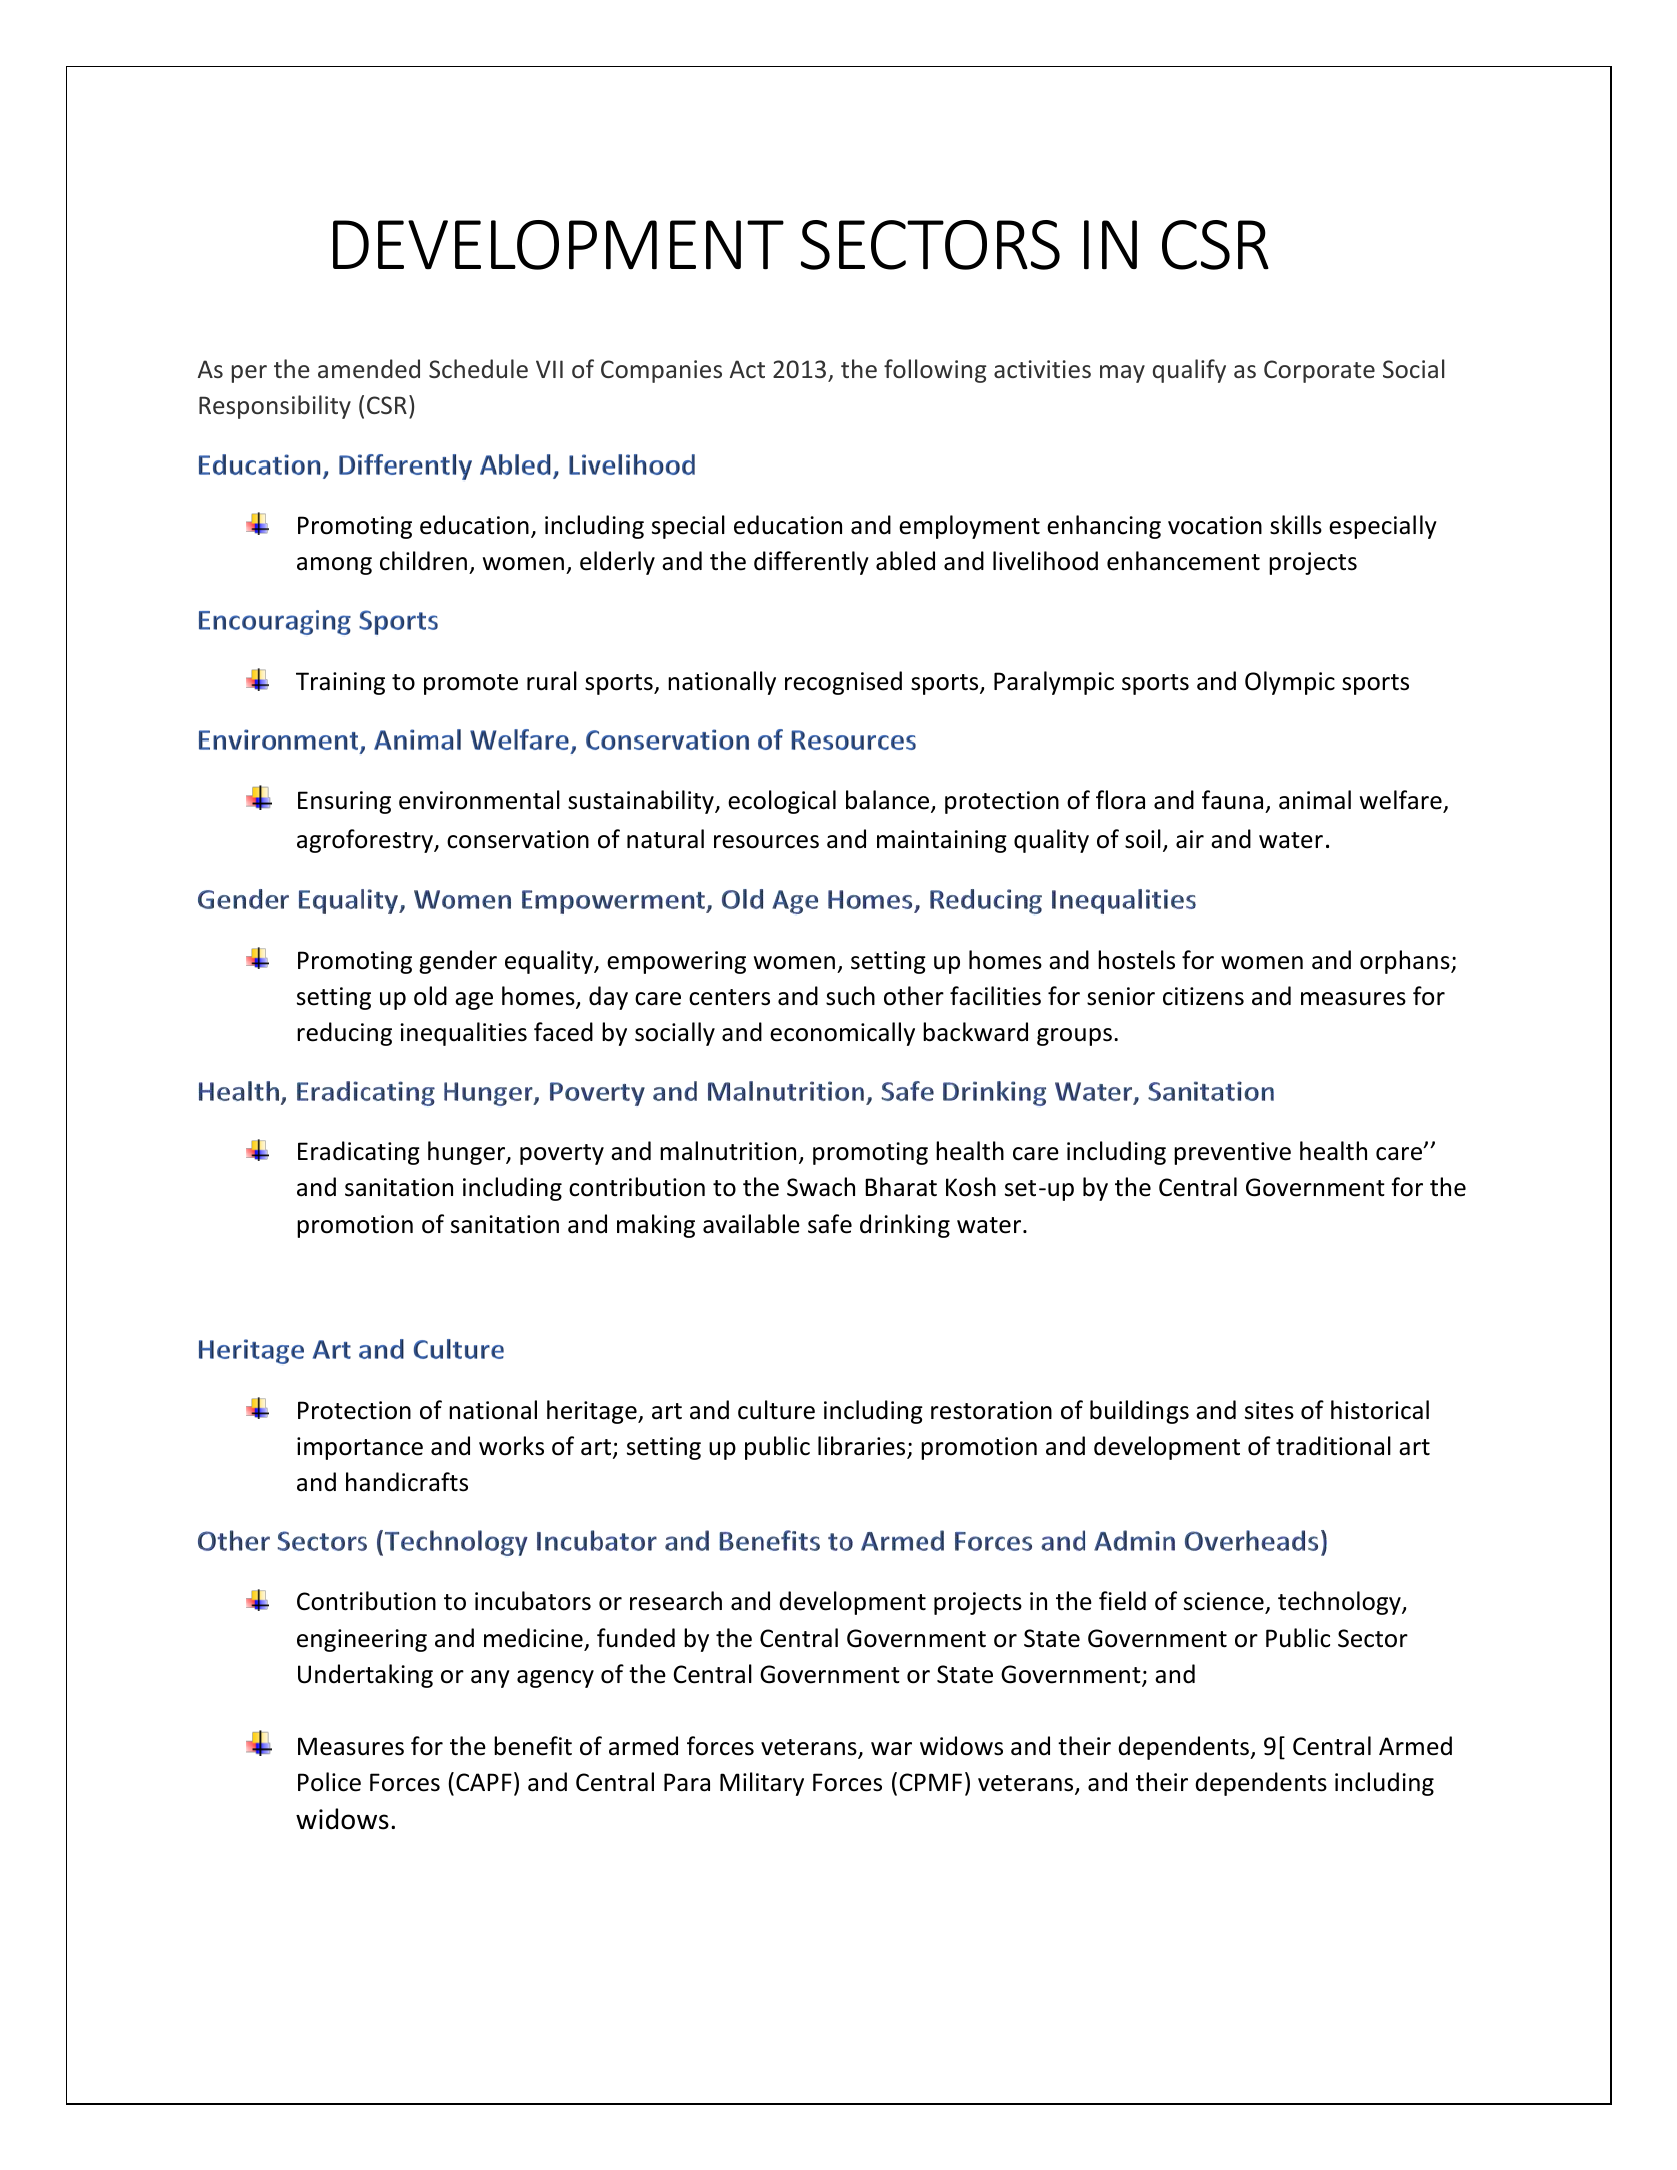  Describe the element at coordinates (369, 368) in the screenshot. I see `amended` at that location.
